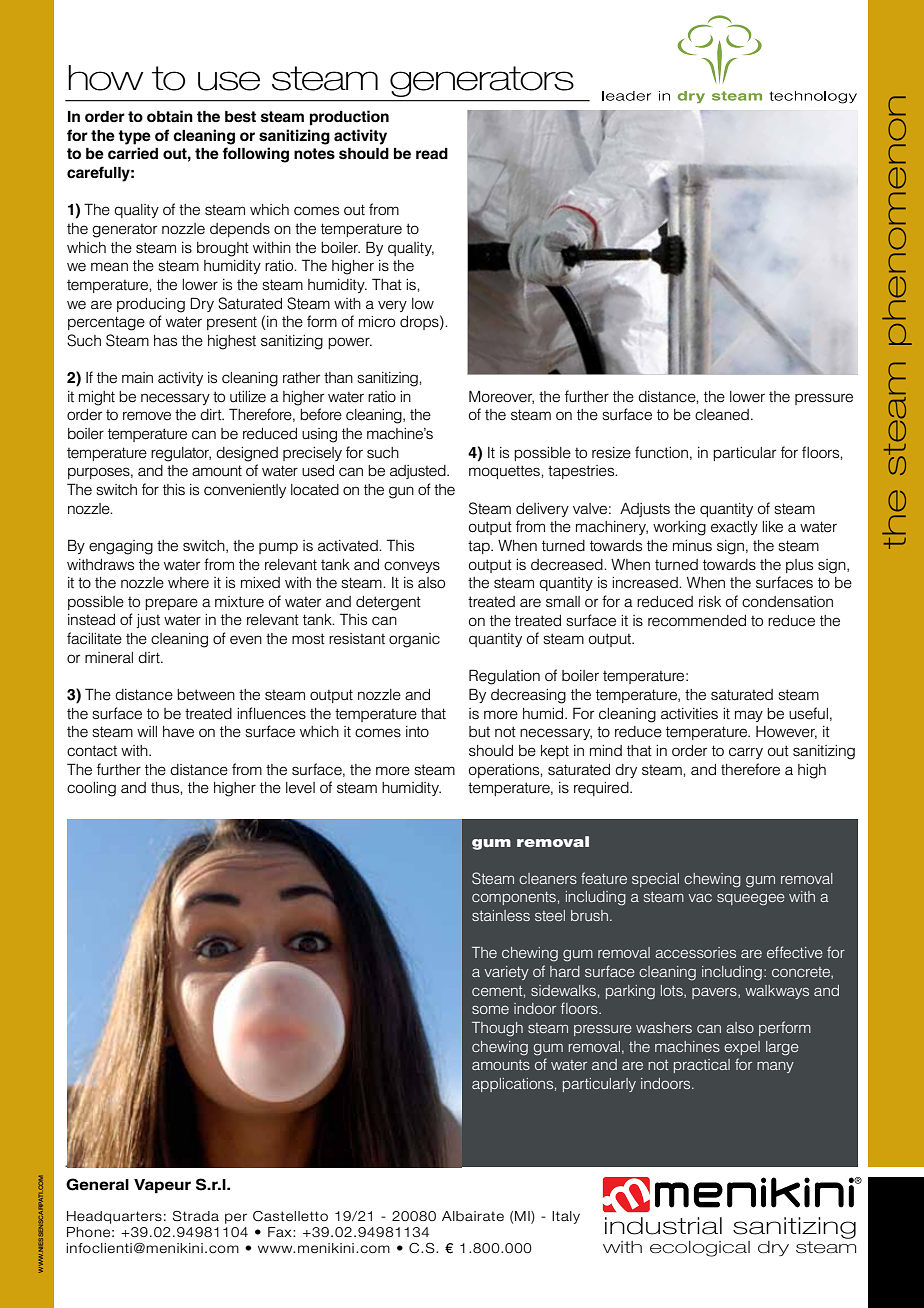 This document has width=924, height=1308. Describe the element at coordinates (566, 1217) in the document. I see `Italy` at that location.
